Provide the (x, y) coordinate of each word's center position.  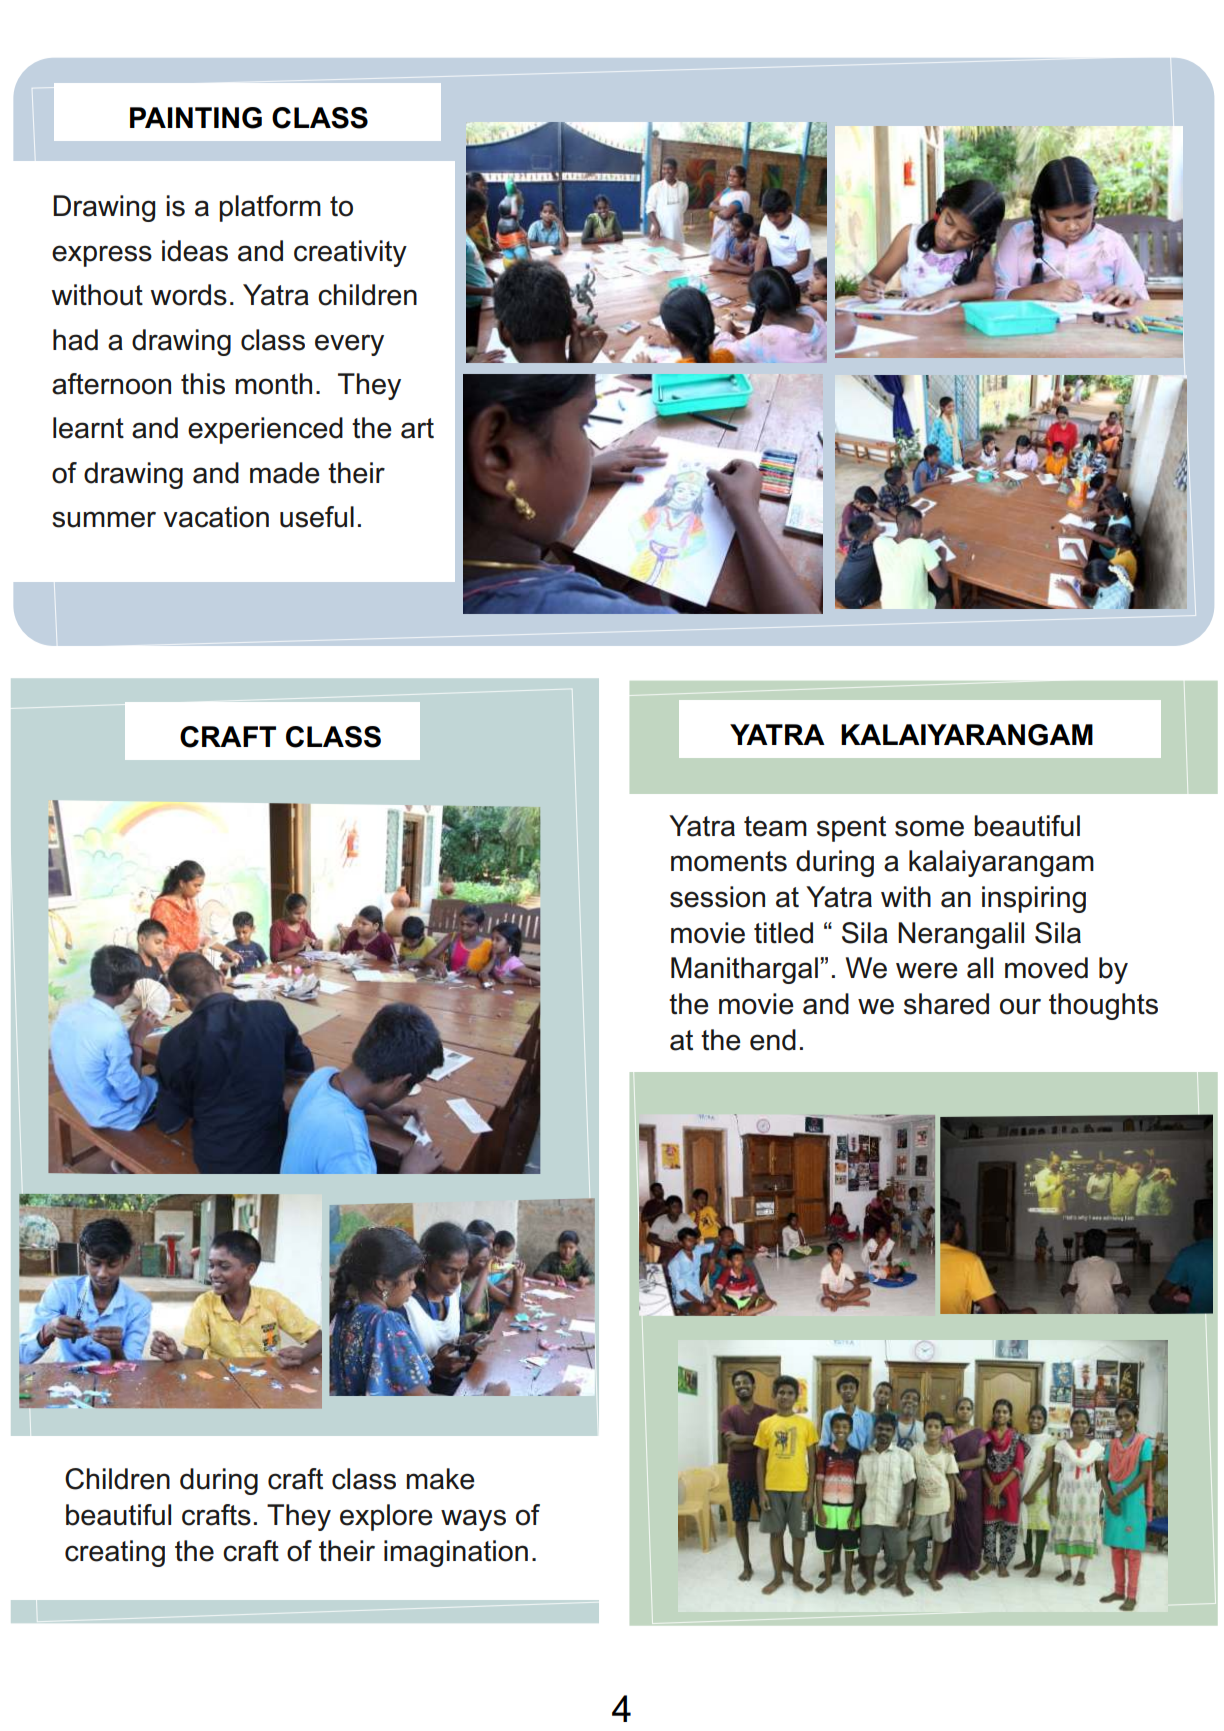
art (417, 428)
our (1020, 1006)
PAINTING (196, 118)
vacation (216, 517)
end (773, 1040)
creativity (350, 253)
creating (115, 1553)
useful (317, 517)
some (929, 828)
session (717, 897)
